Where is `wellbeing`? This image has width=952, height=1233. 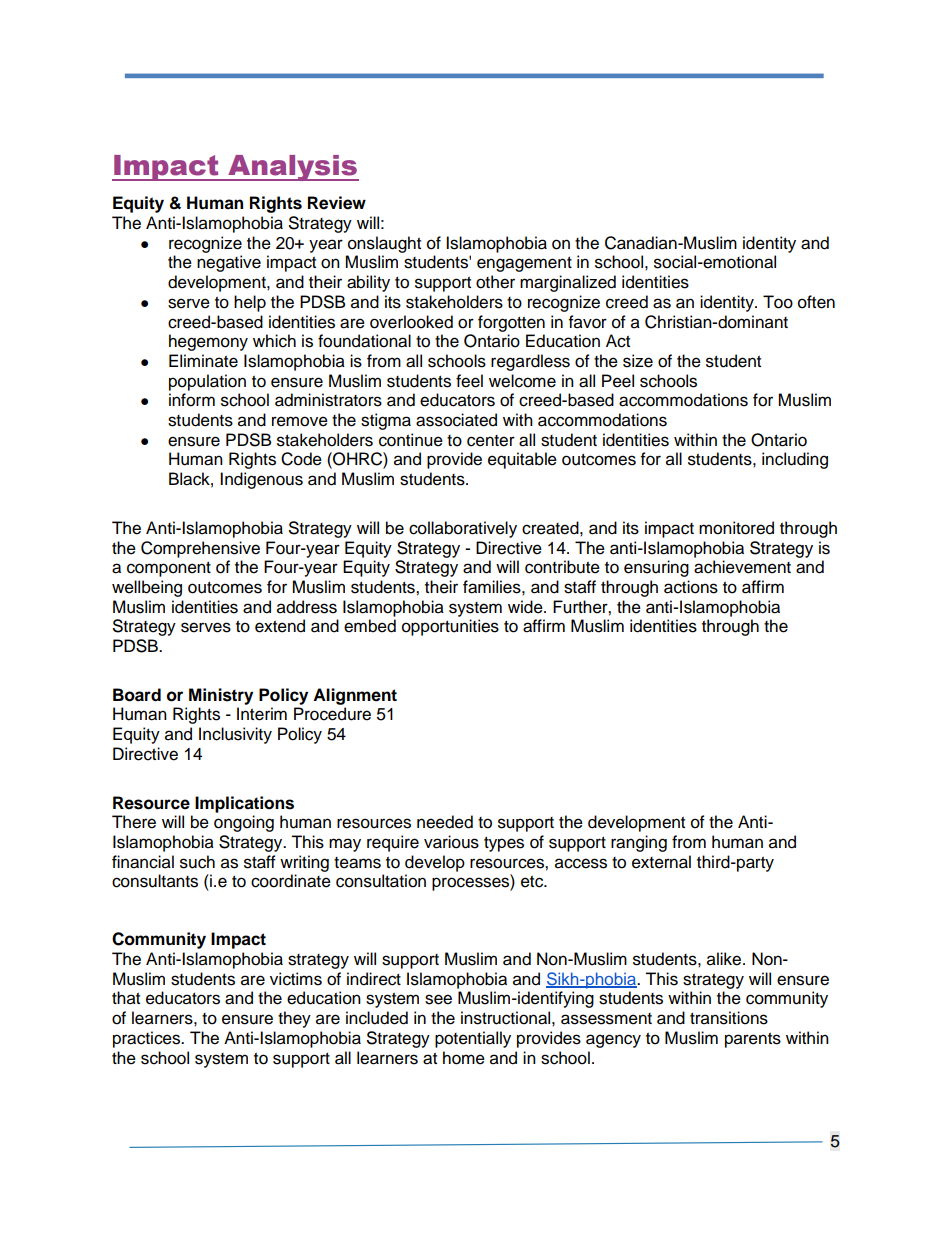 wellbeing is located at coordinates (147, 588).
